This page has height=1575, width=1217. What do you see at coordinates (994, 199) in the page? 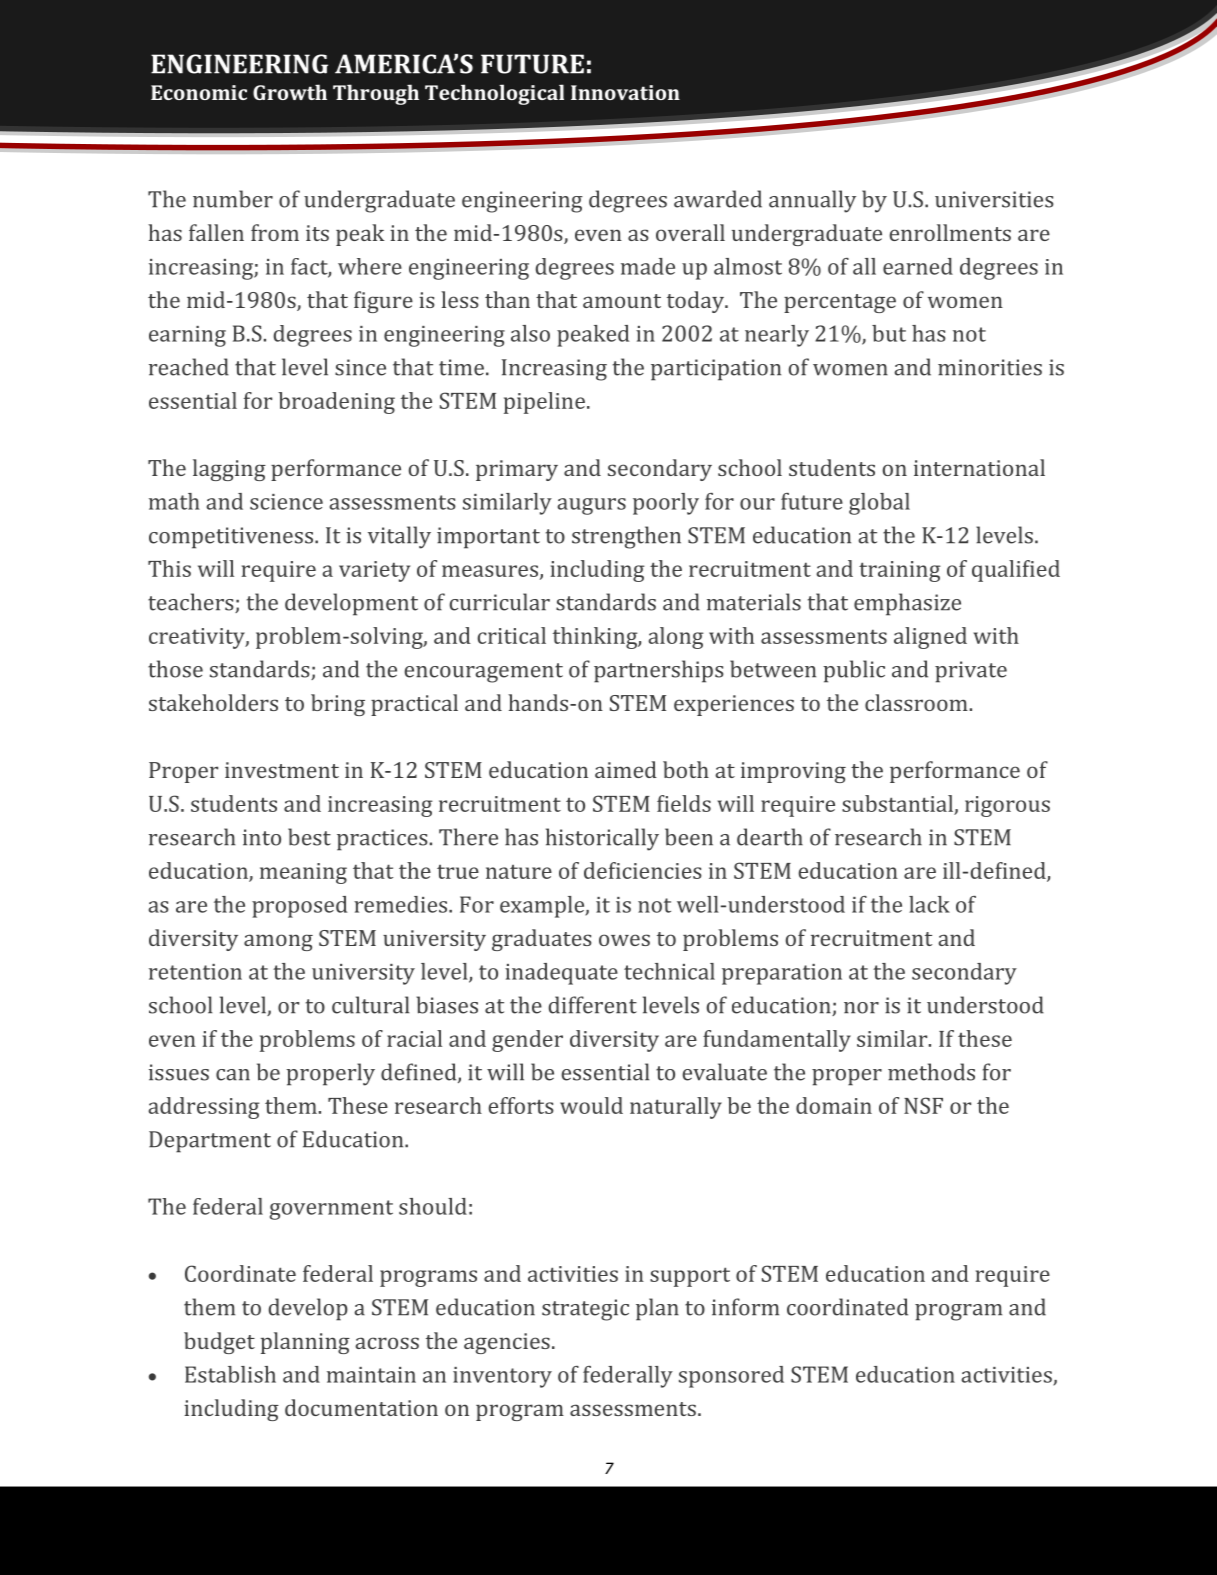
I see `universities` at bounding box center [994, 199].
